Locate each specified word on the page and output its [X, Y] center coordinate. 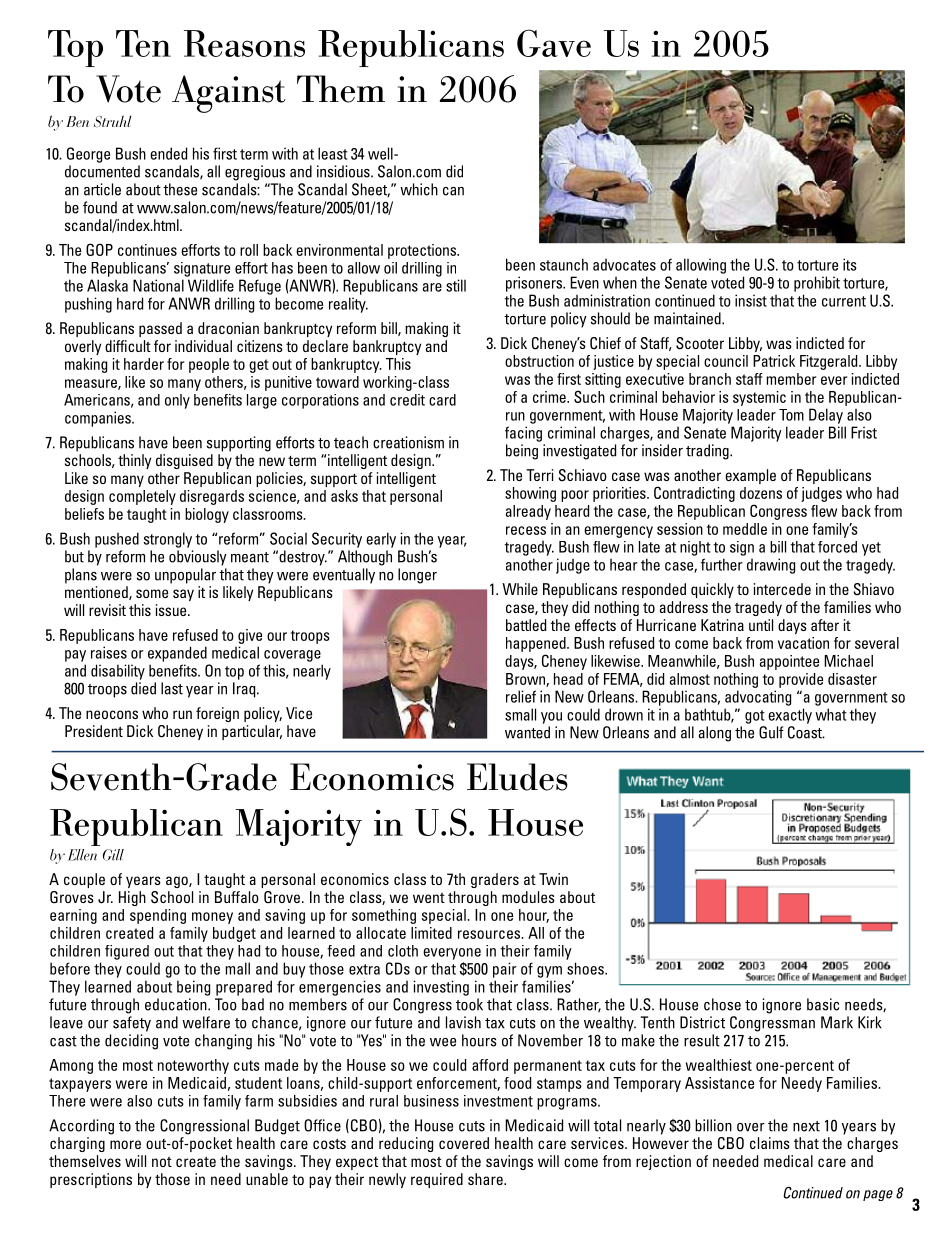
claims [770, 1143]
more [125, 1144]
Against [229, 94]
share [486, 1179]
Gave [554, 43]
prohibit [817, 284]
